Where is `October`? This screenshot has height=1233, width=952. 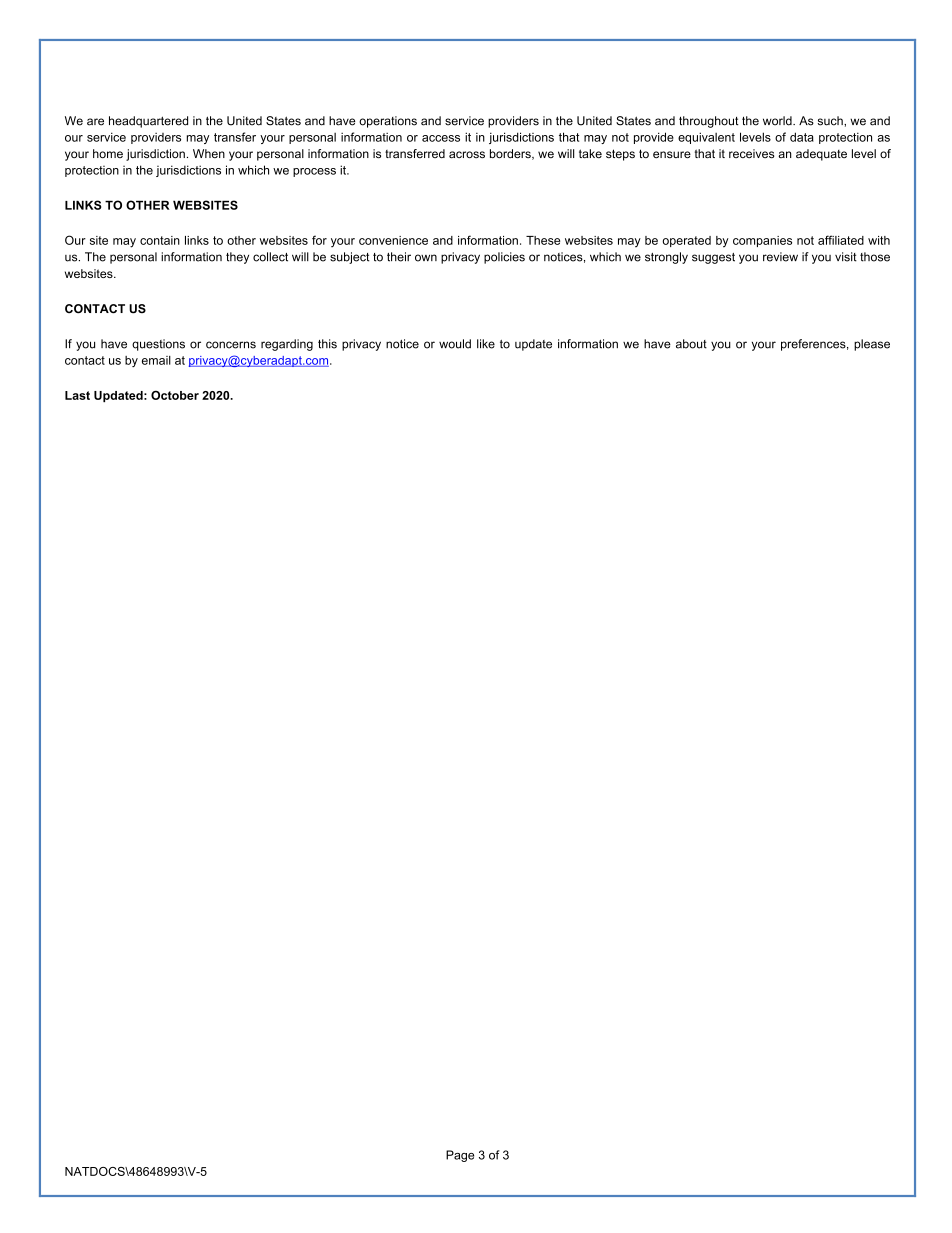
October is located at coordinates (175, 395).
